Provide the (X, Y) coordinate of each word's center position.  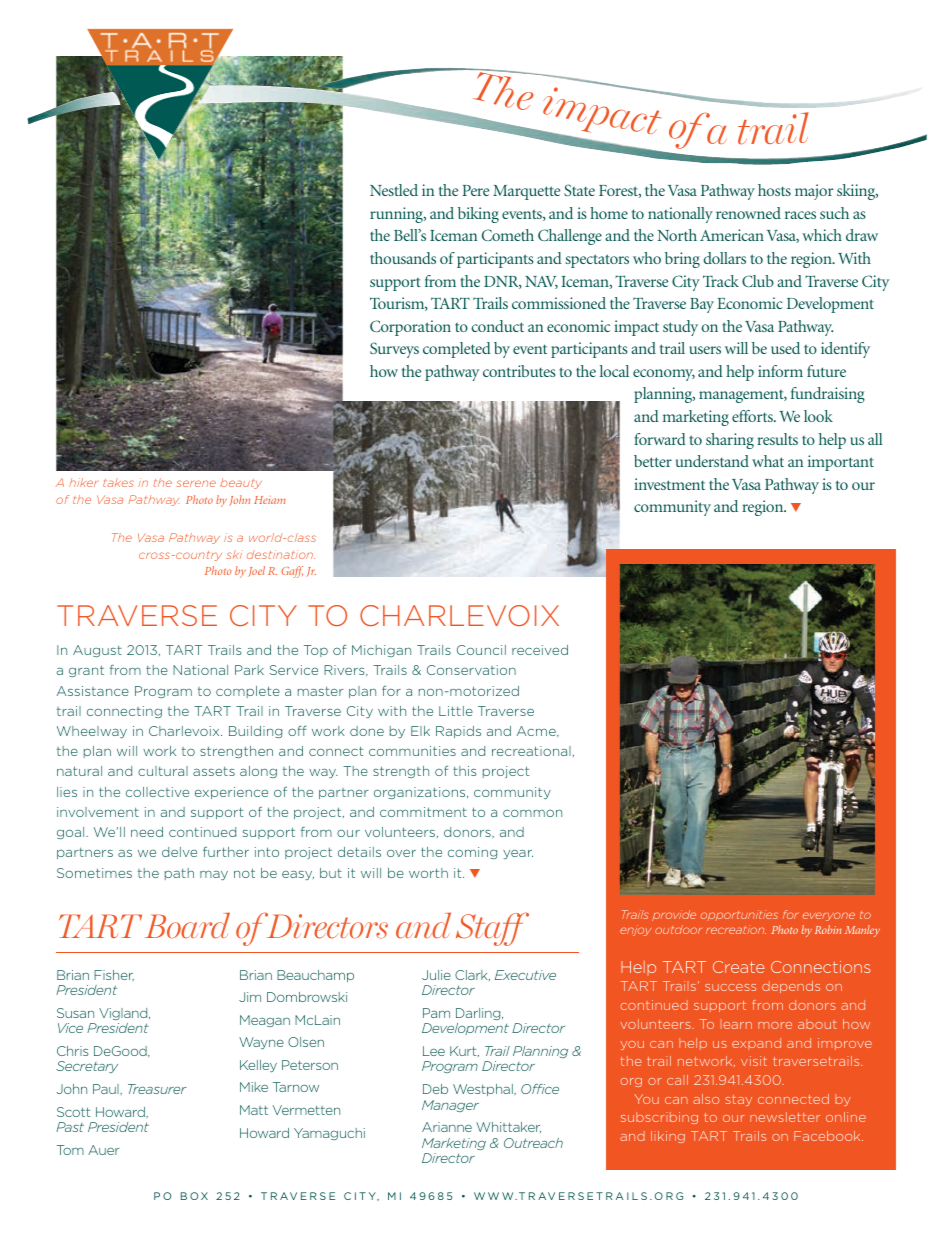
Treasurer (157, 1089)
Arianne (447, 1127)
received (540, 650)
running (398, 215)
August (97, 651)
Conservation (471, 670)
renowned (748, 213)
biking (478, 215)
